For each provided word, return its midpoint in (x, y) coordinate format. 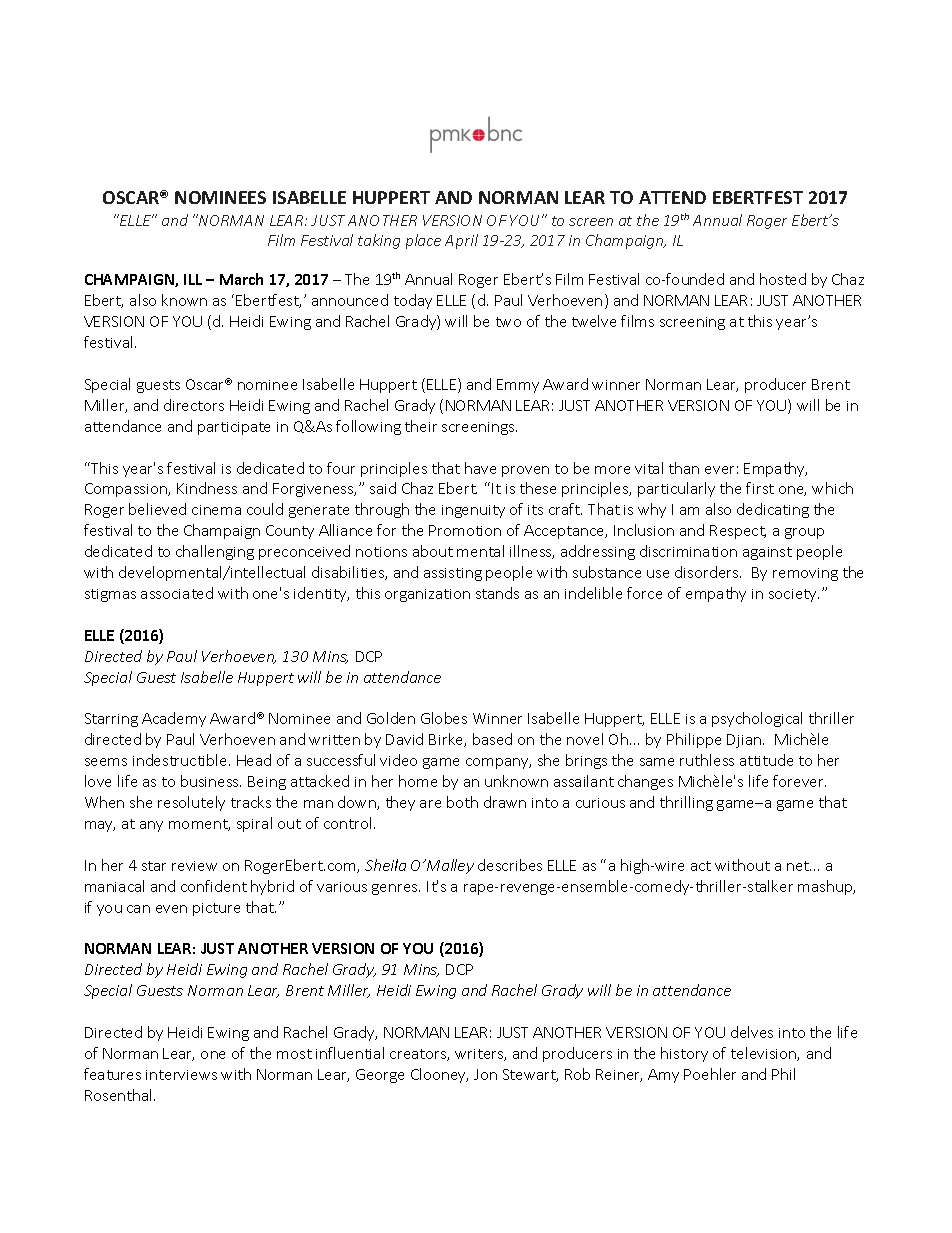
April (461, 241)
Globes (444, 718)
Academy (174, 719)
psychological (757, 719)
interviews (181, 1075)
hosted (783, 279)
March (241, 279)
